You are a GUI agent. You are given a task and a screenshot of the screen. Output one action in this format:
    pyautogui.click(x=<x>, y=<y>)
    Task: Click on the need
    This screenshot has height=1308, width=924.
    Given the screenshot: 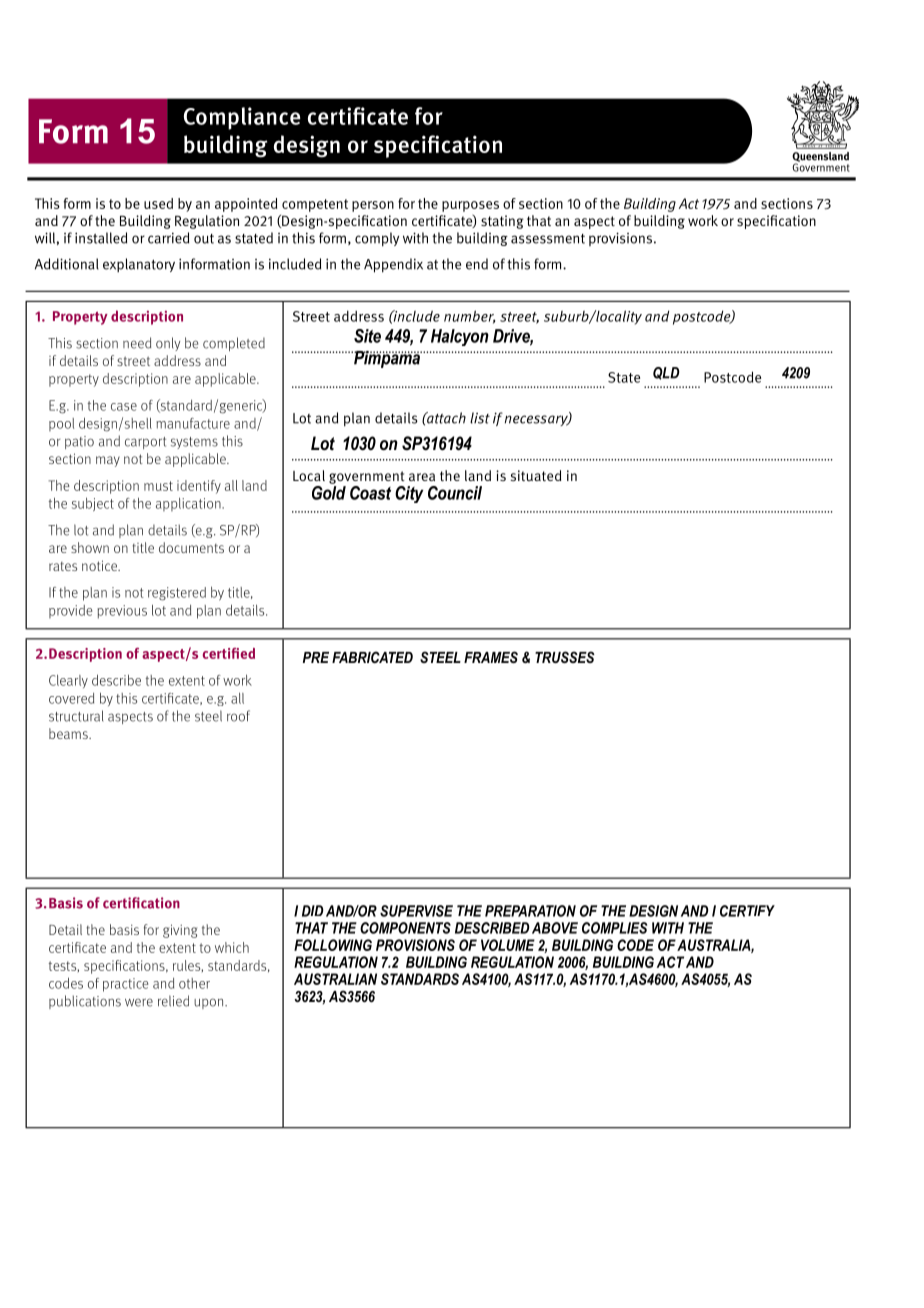 What is the action you would take?
    pyautogui.click(x=137, y=343)
